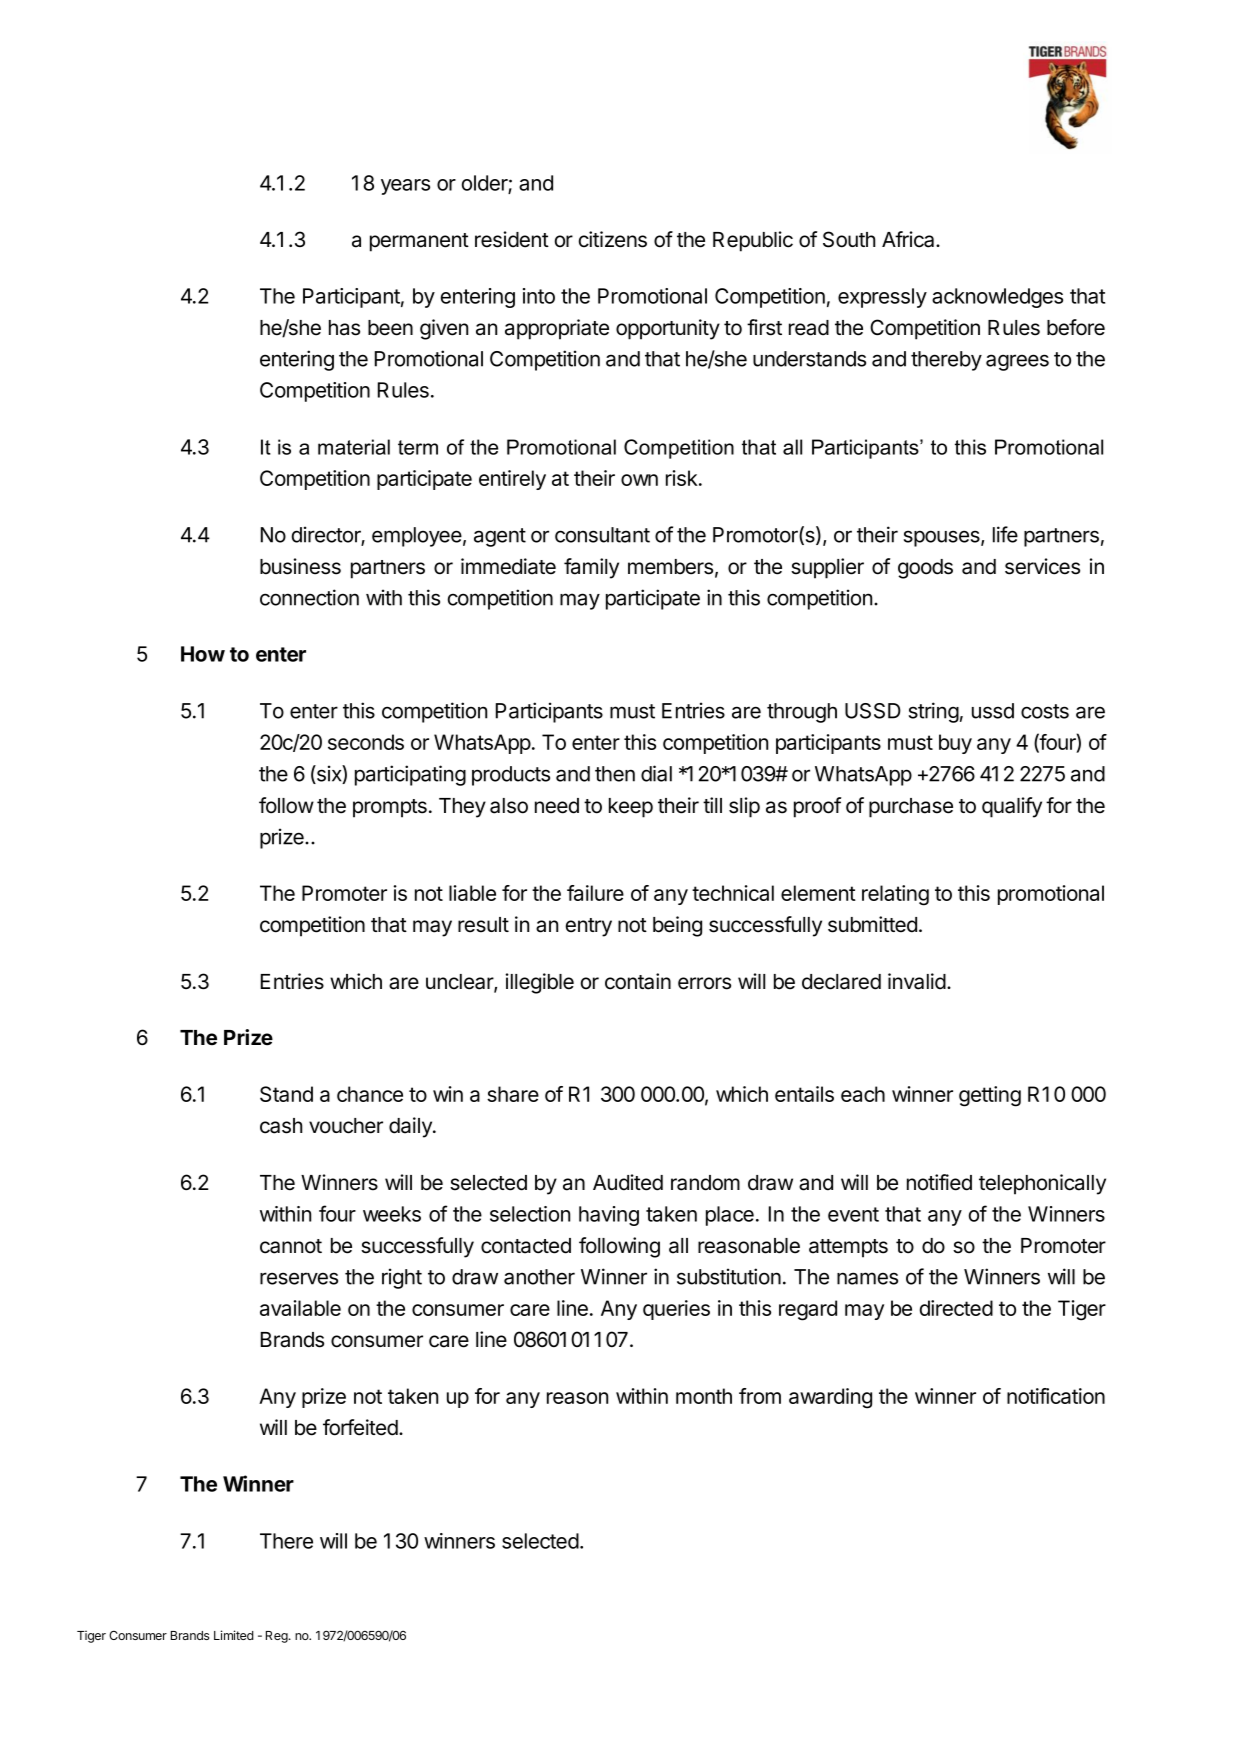 The image size is (1242, 1756). I want to click on years, so click(405, 187).
